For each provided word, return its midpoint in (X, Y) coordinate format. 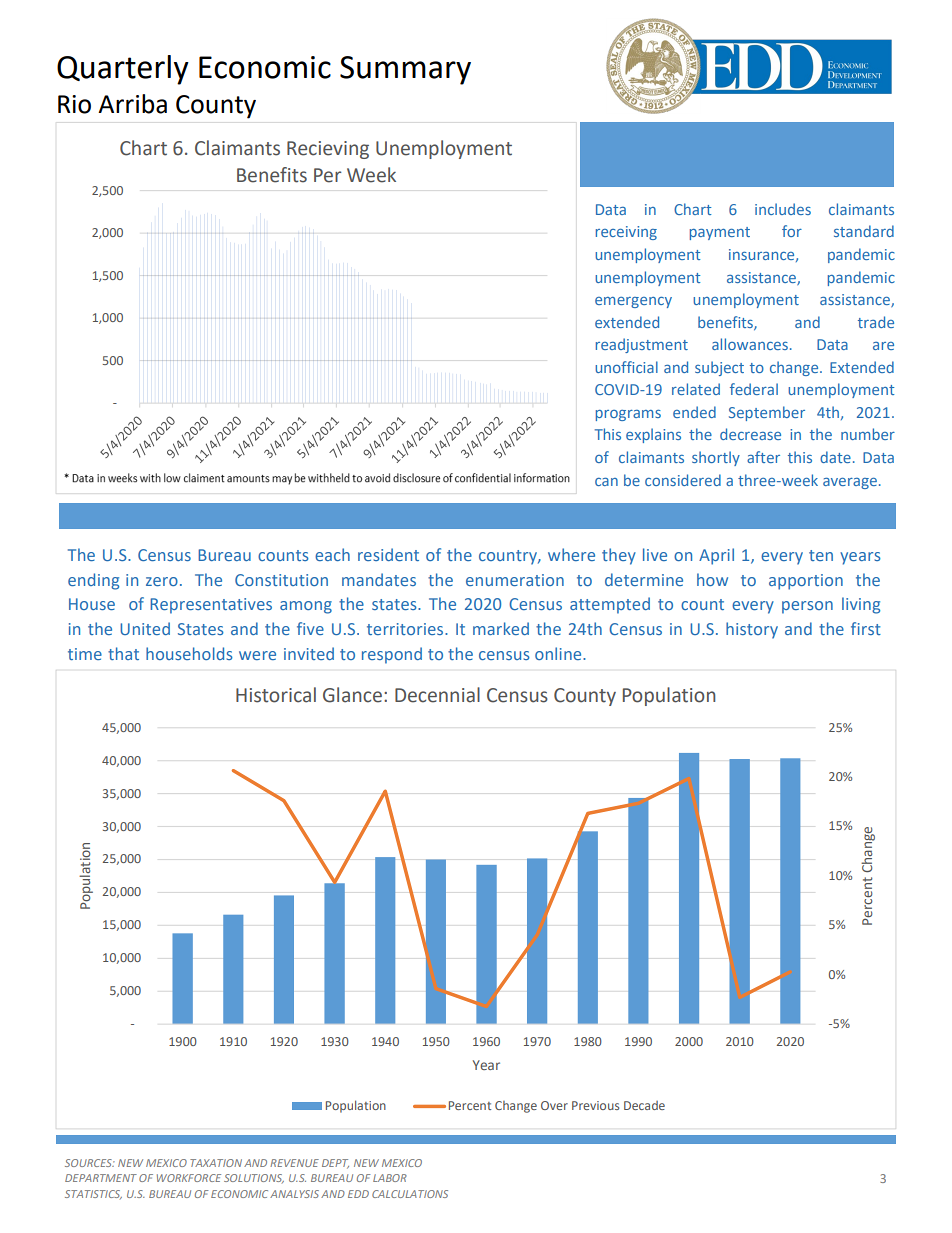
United (145, 628)
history (752, 630)
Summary (405, 70)
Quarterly (123, 70)
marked (501, 628)
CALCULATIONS (410, 1194)
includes (783, 209)
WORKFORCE (189, 1178)
